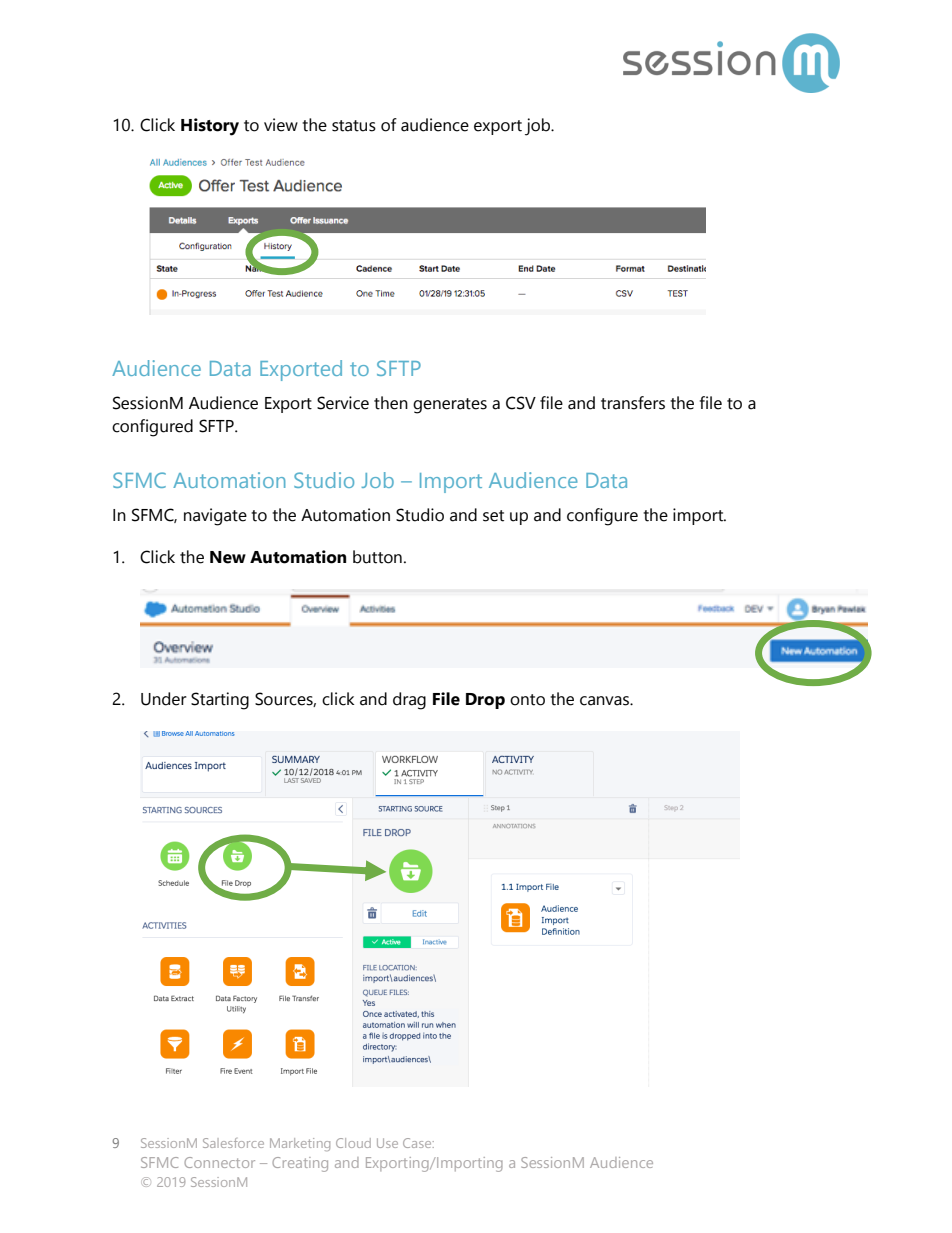 Image resolution: width=952 pixels, height=1233 pixels. What do you see at coordinates (527, 700) in the screenshot?
I see `onto` at bounding box center [527, 700].
